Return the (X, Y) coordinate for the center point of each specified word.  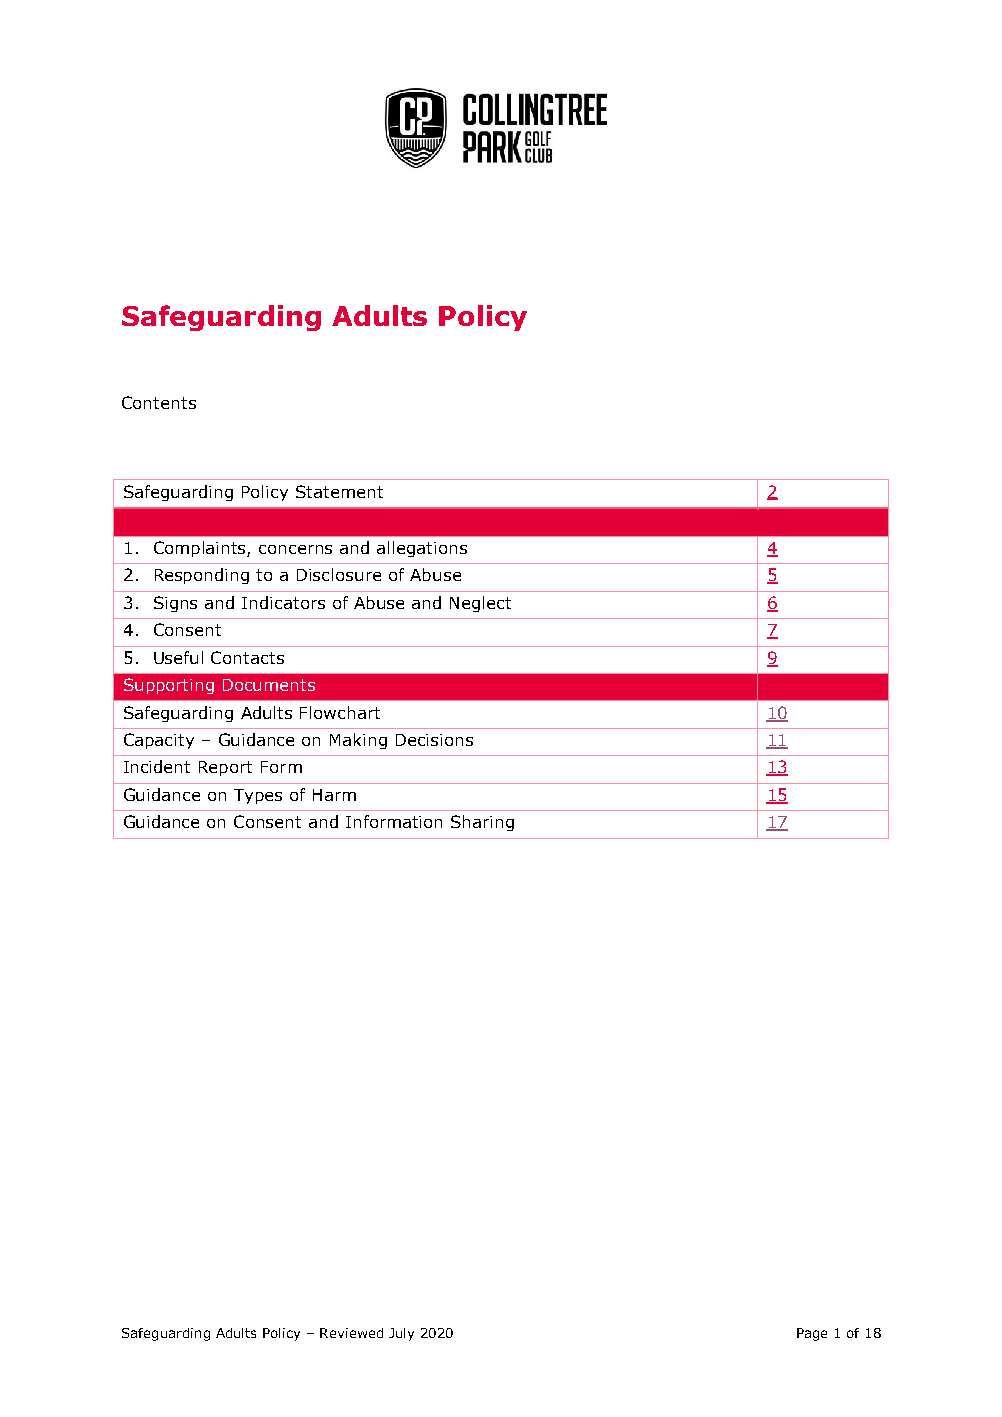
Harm (334, 795)
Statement (339, 491)
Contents (159, 402)
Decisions (434, 740)
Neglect (480, 604)
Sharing (482, 823)
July (401, 1334)
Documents (269, 685)
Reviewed (351, 1333)
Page (812, 1334)
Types (258, 796)
